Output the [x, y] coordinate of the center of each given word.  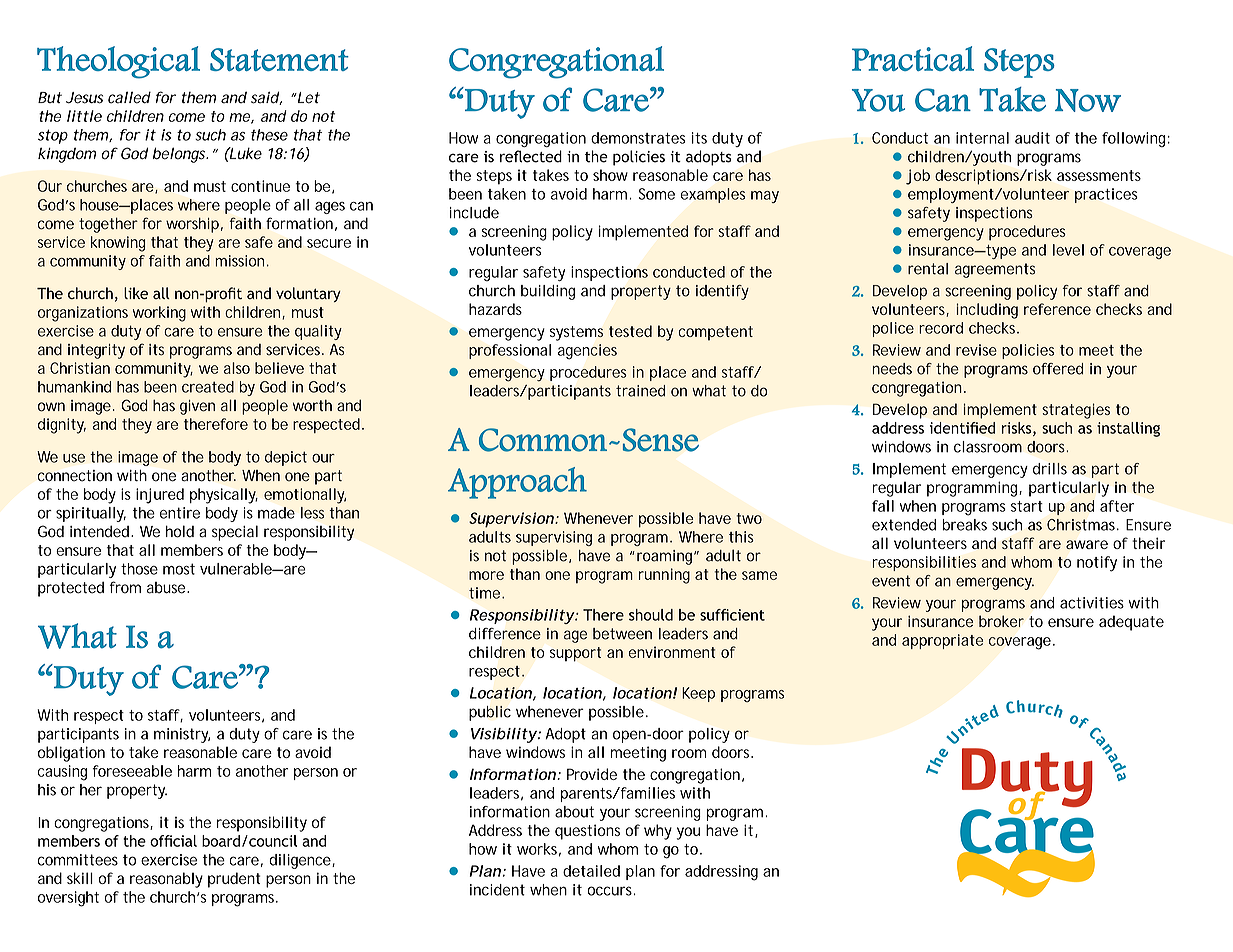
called [129, 97]
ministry [182, 735]
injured [160, 496]
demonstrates [638, 138]
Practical [913, 58]
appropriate [942, 641]
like [136, 293]
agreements [995, 270]
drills [1050, 469]
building [548, 292]
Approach [517, 483]
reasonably [166, 880]
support [575, 654]
